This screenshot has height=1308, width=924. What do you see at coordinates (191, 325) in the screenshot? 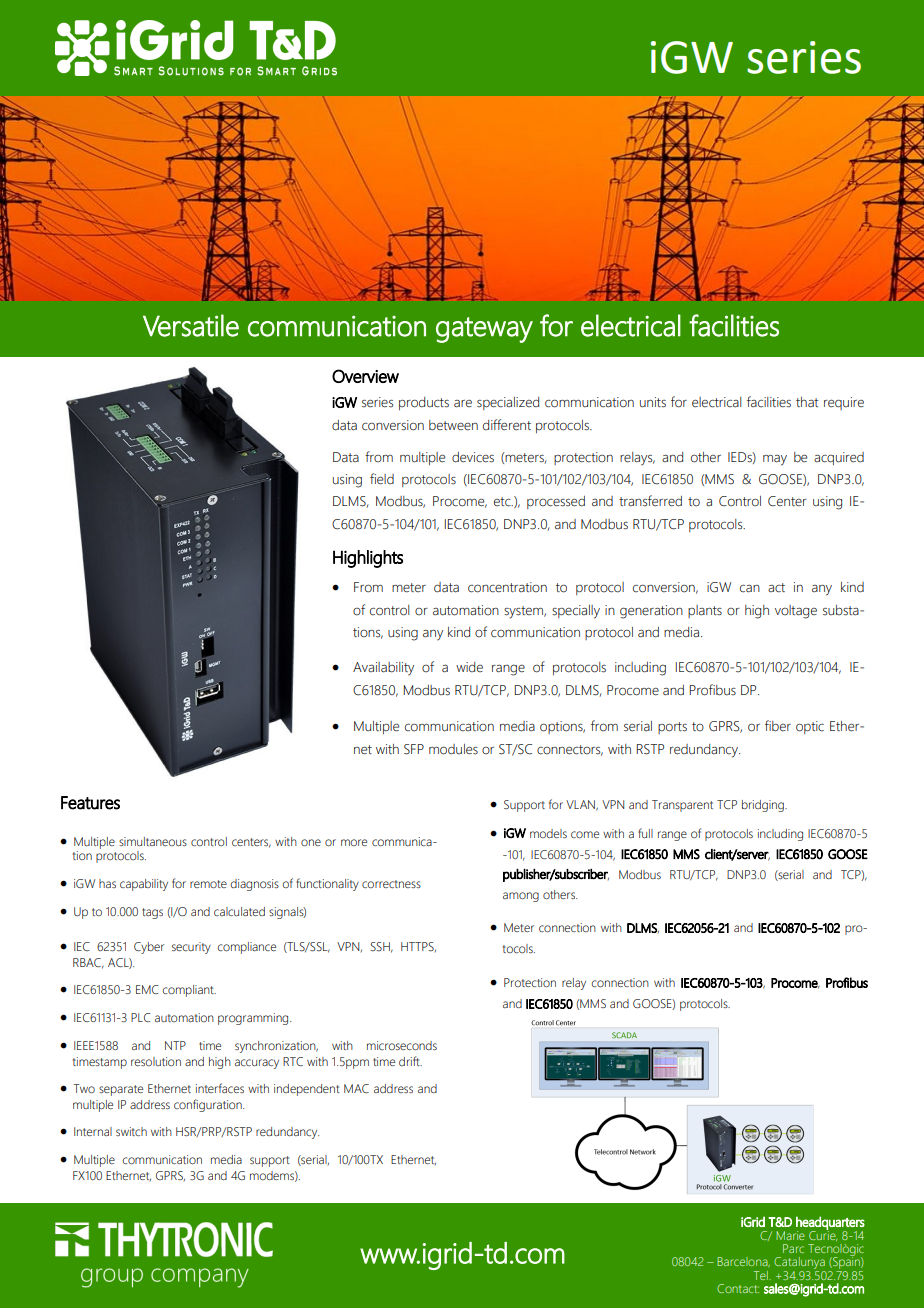
I see `Versatile` at bounding box center [191, 325].
